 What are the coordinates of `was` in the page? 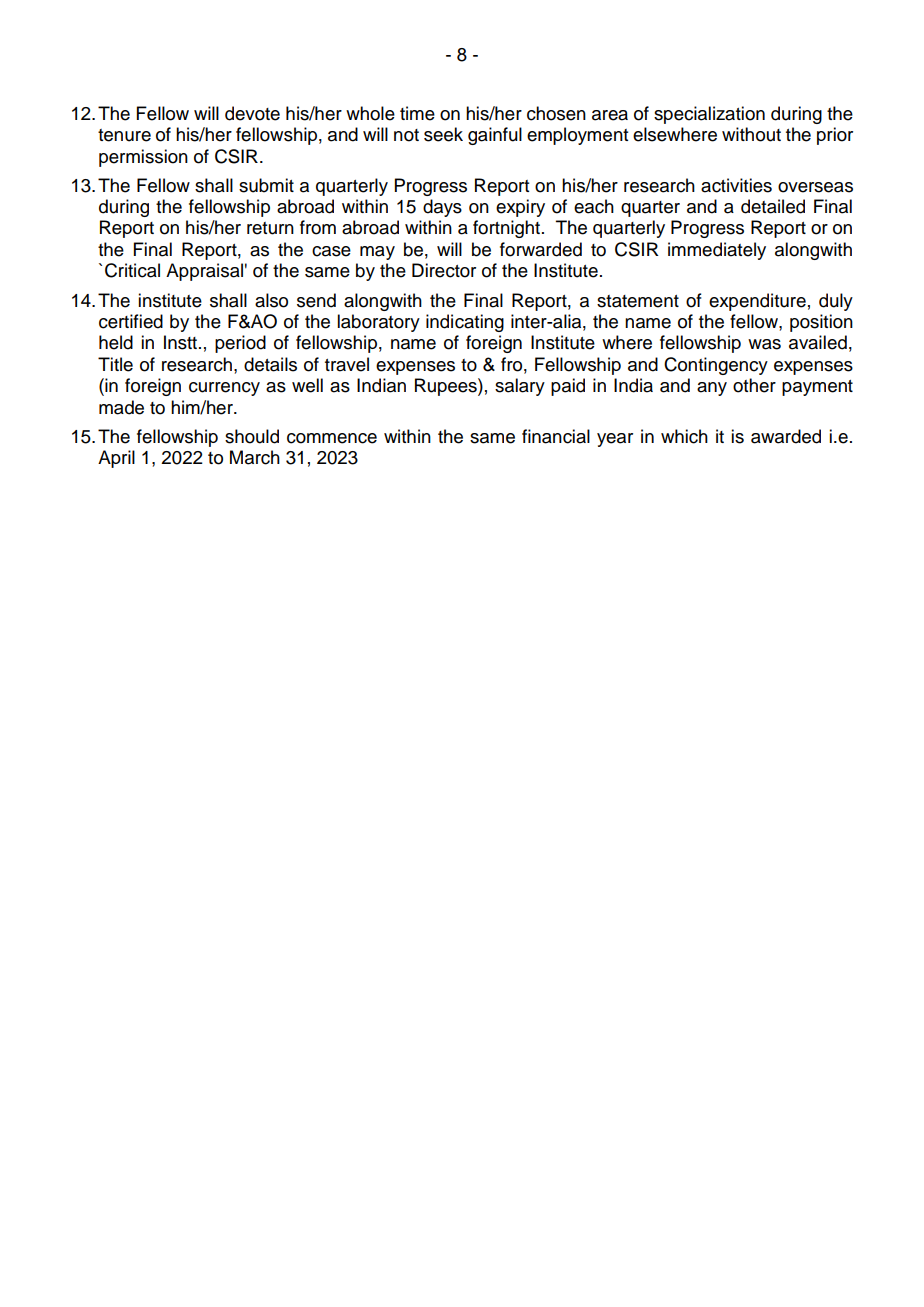 It's located at (764, 344).
